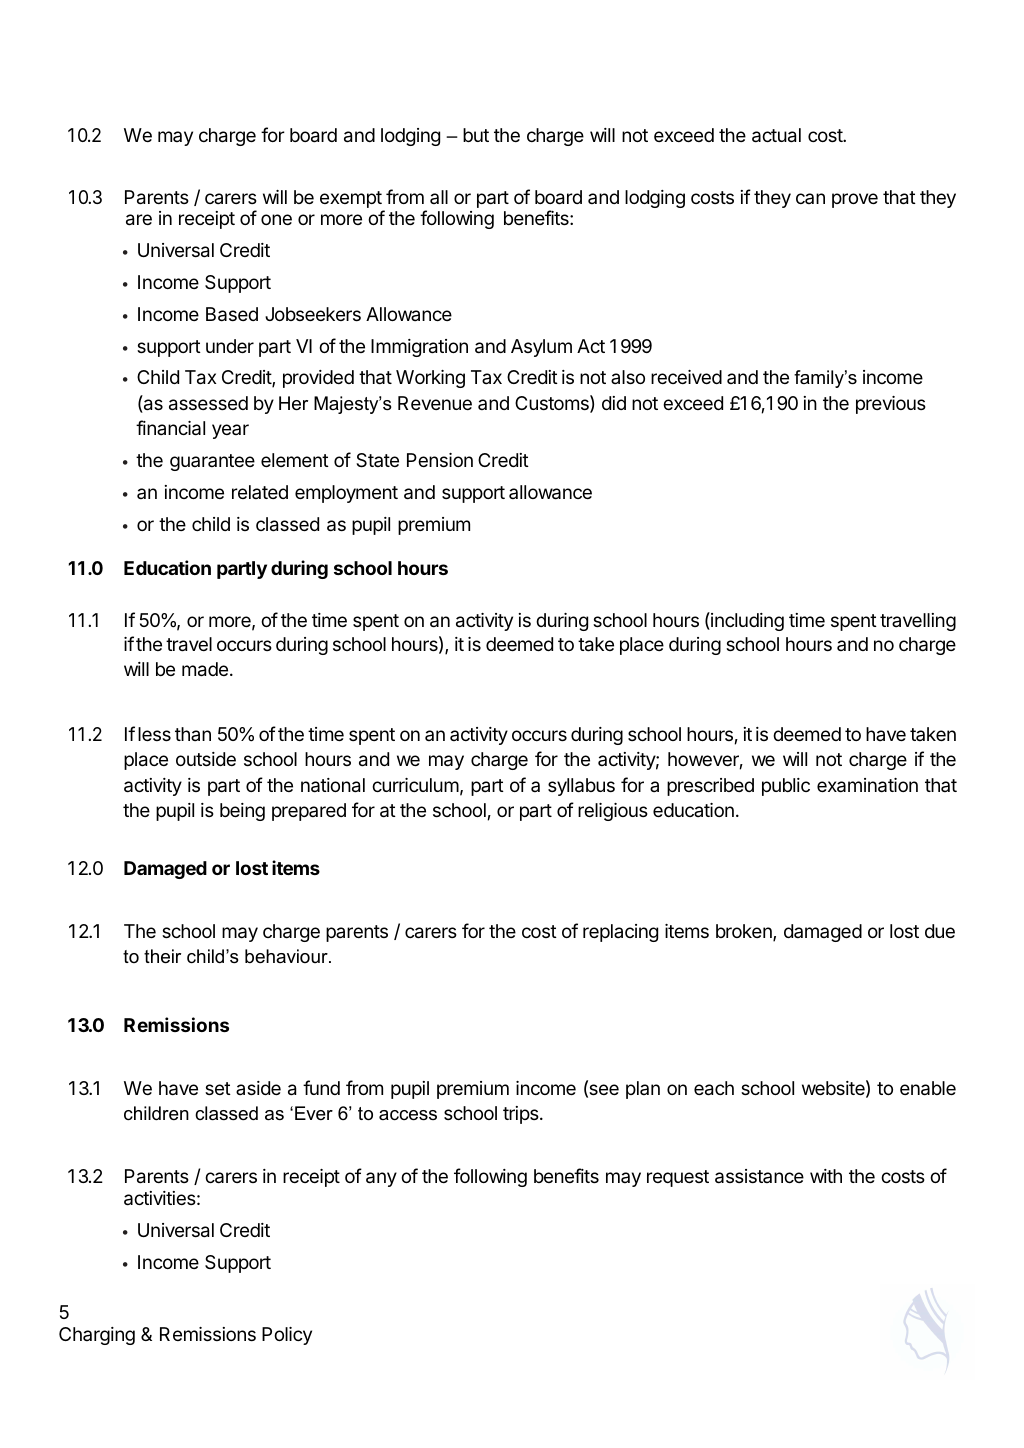  What do you see at coordinates (162, 956) in the screenshot?
I see `their` at bounding box center [162, 956].
